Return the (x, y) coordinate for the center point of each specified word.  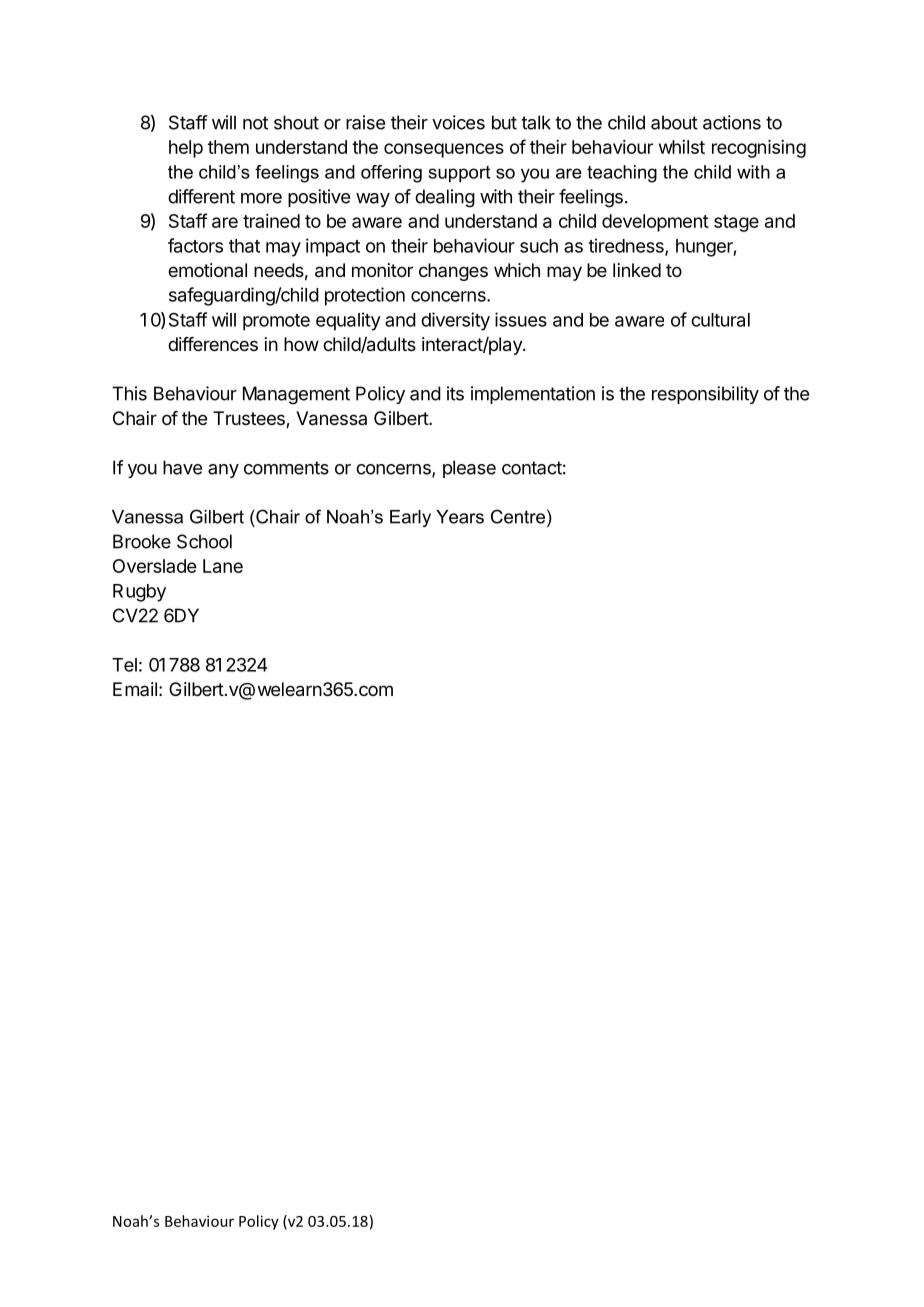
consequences (444, 150)
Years (460, 517)
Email (135, 689)
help (186, 149)
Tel (124, 665)
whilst (682, 147)
